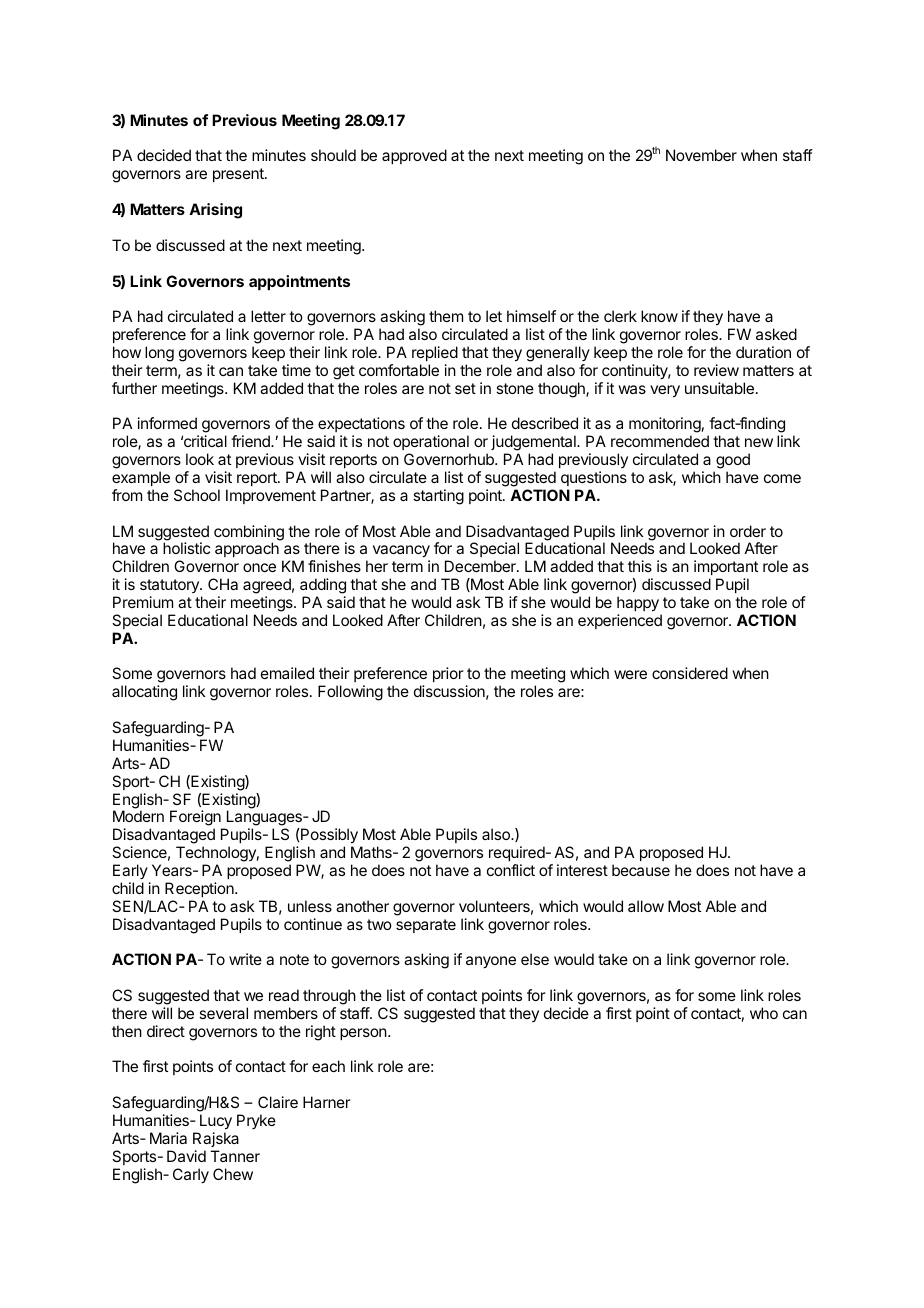 This document has height=1308, width=924. Describe the element at coordinates (414, 156) in the document. I see `approved` at that location.
